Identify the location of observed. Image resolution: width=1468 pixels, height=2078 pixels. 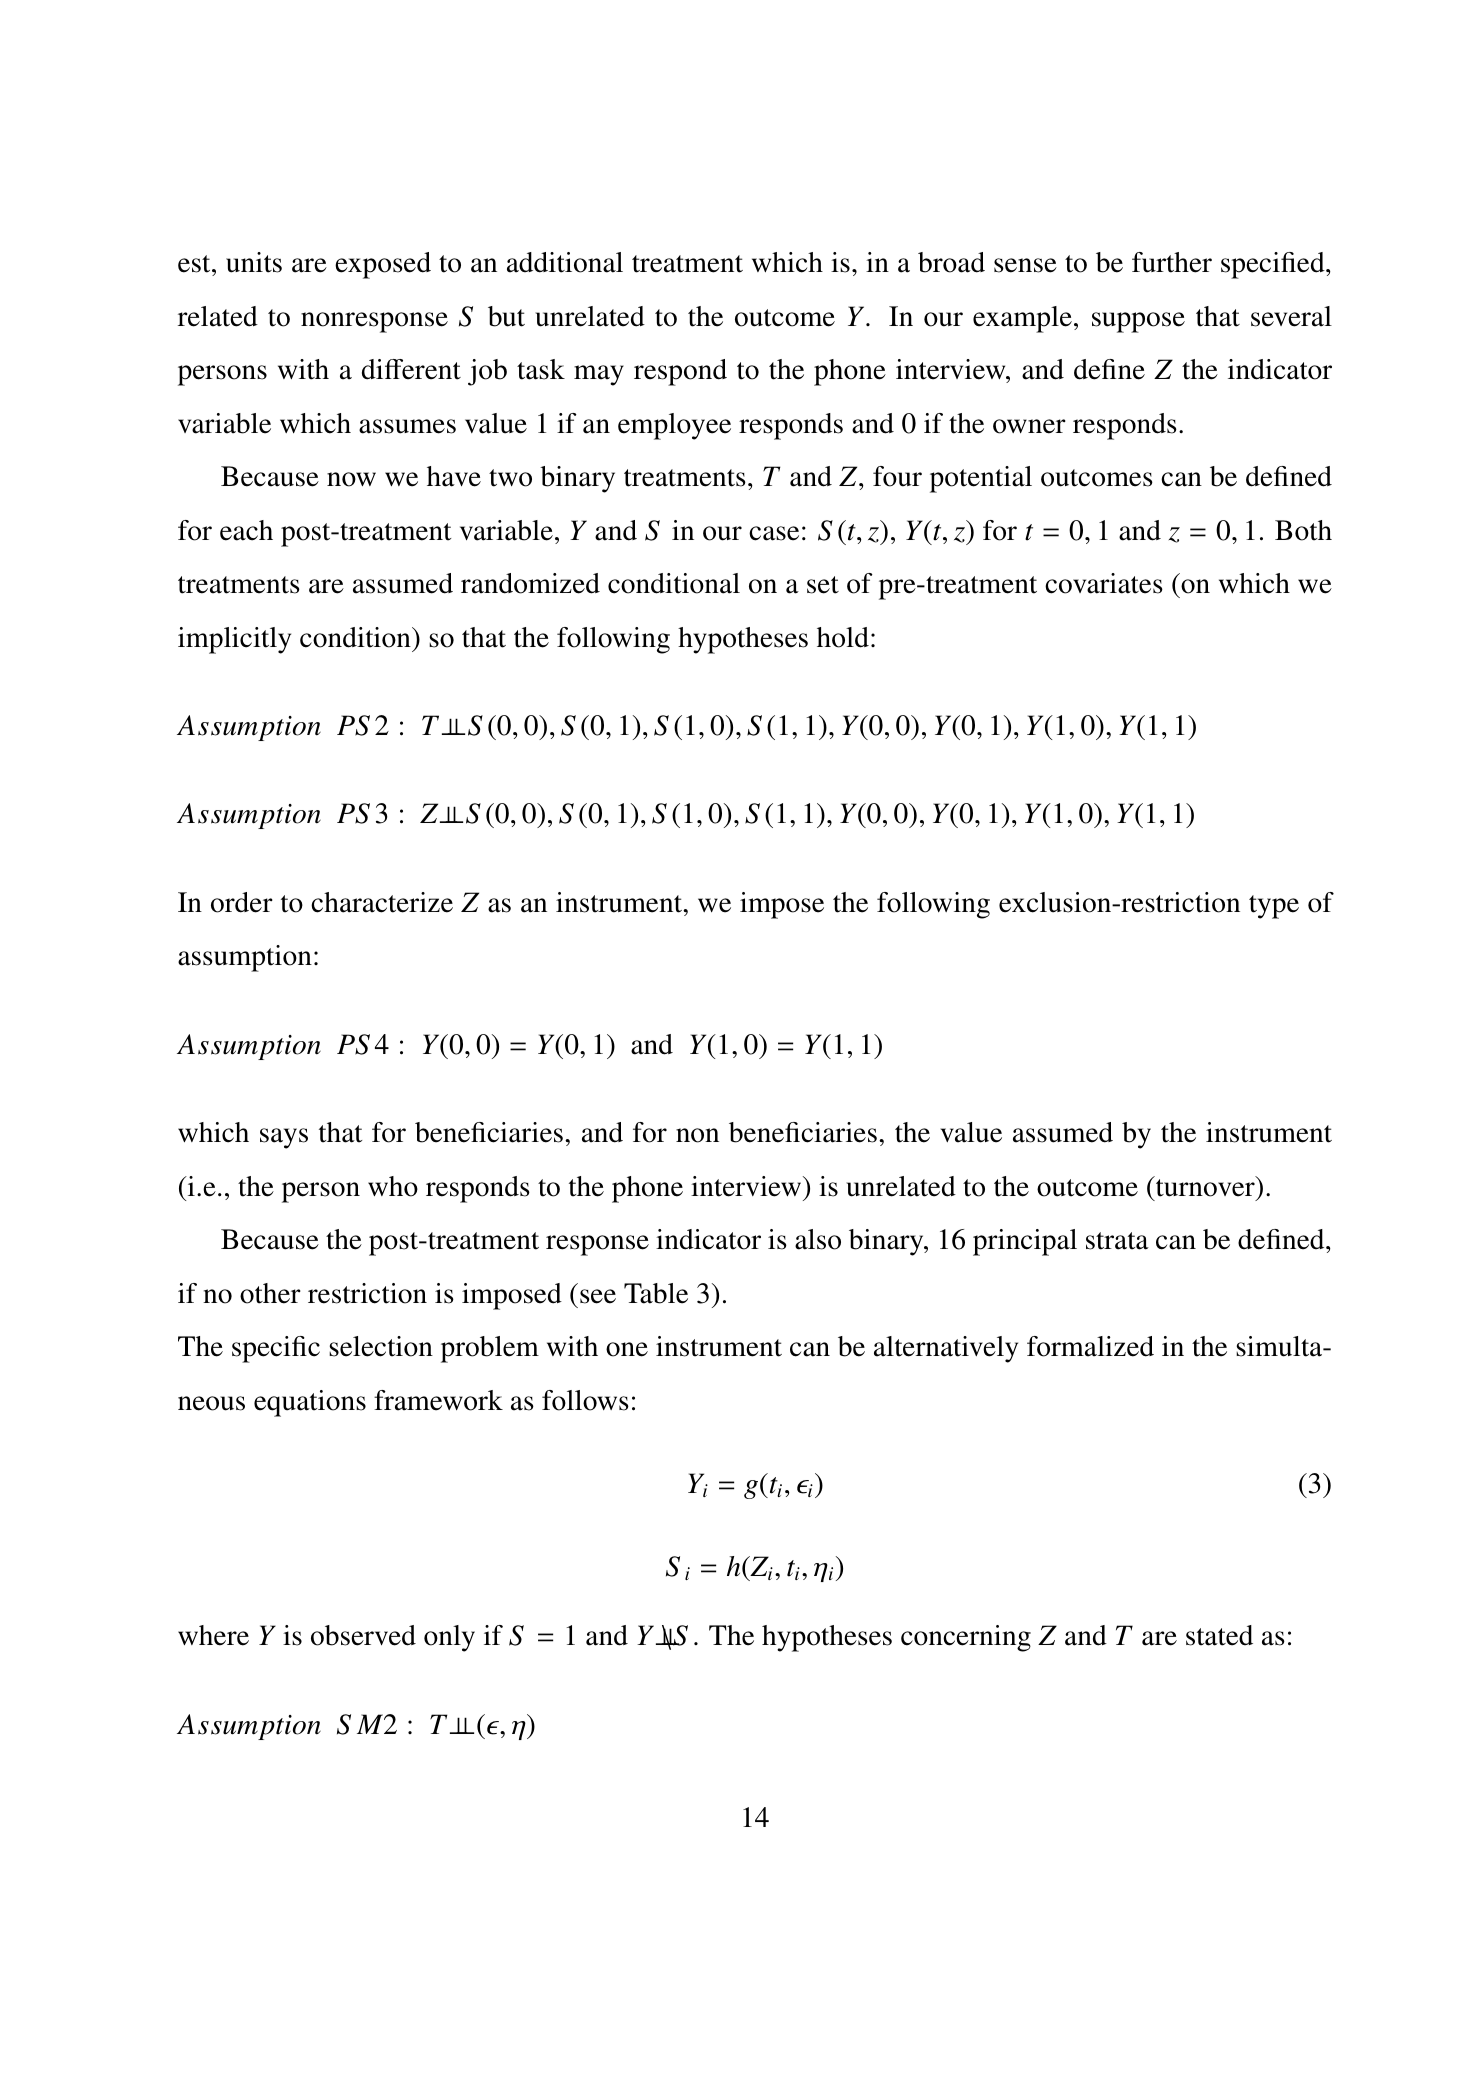
(363, 1635).
